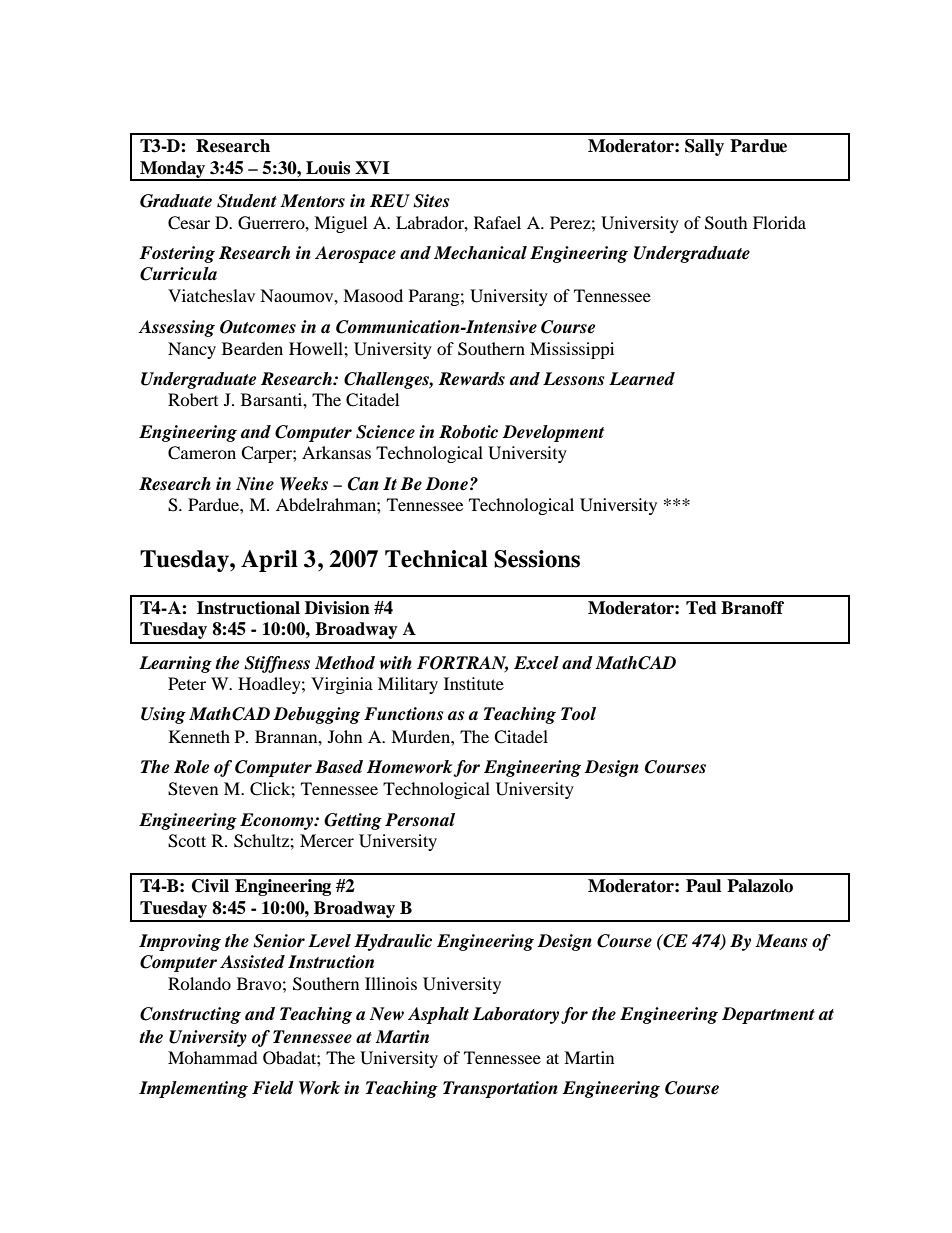  I want to click on Done, so click(446, 484).
